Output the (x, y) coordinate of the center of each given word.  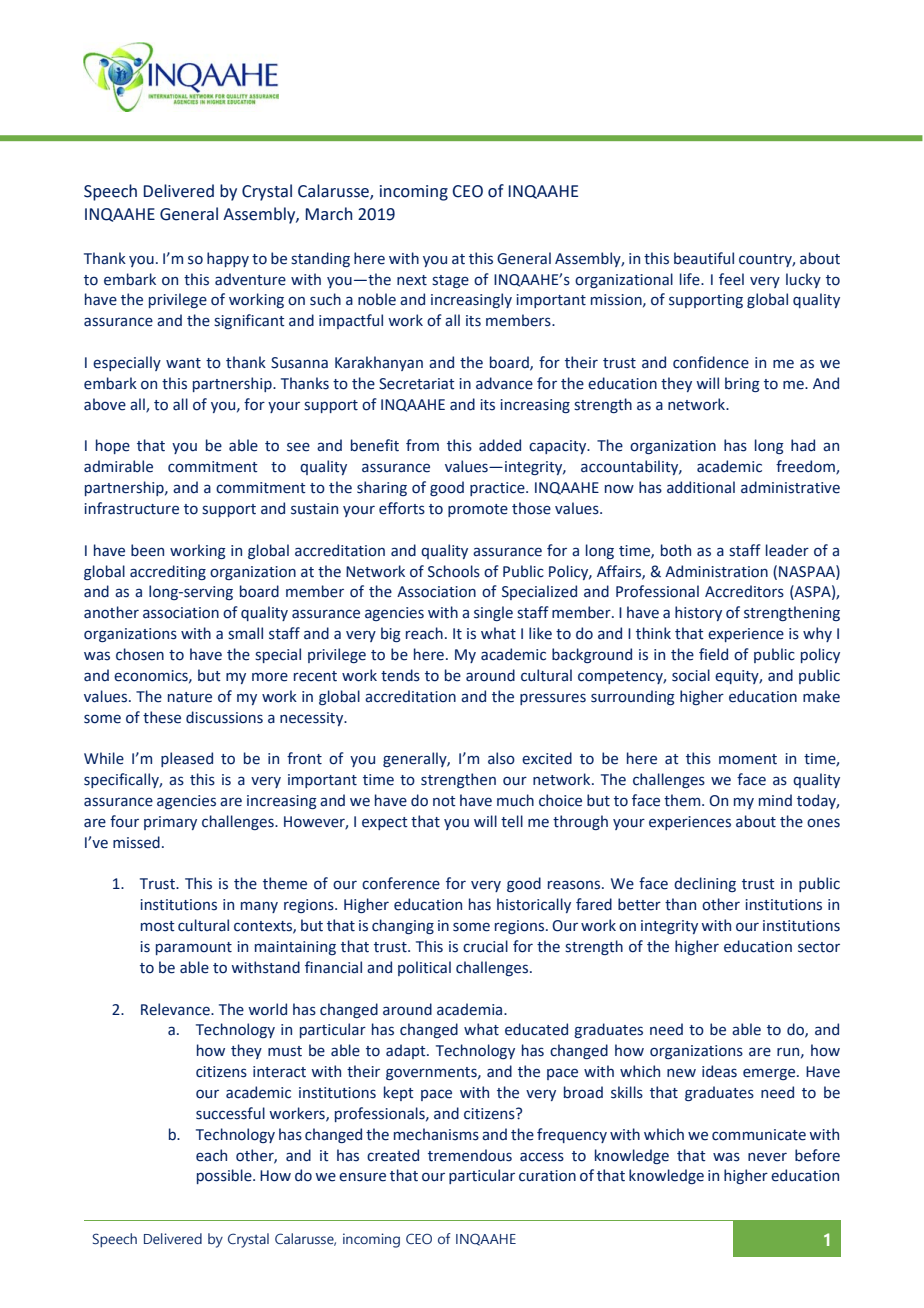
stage (450, 281)
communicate (759, 1135)
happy (228, 259)
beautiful (704, 258)
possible (225, 1176)
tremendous (470, 1155)
